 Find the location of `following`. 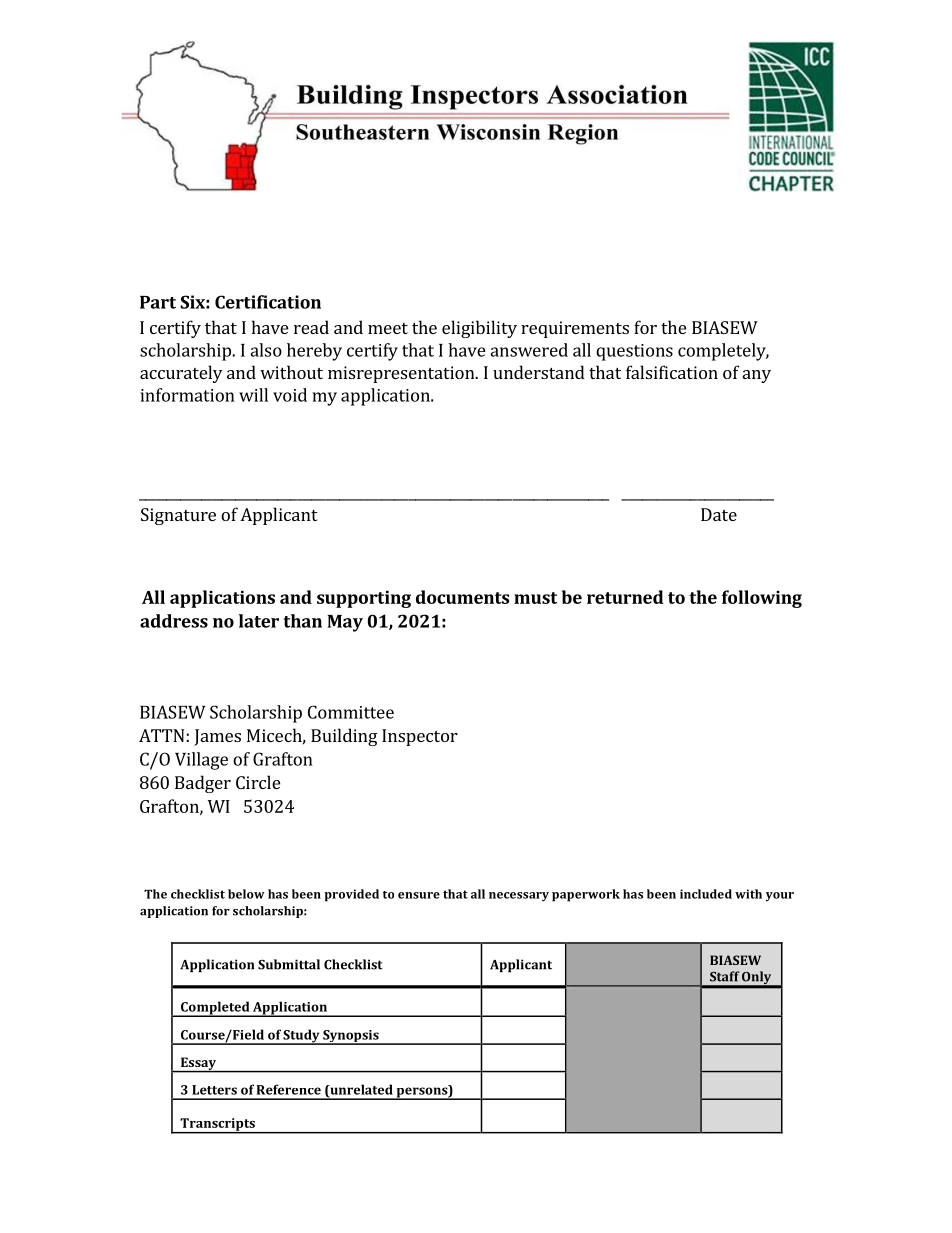

following is located at coordinates (762, 599).
